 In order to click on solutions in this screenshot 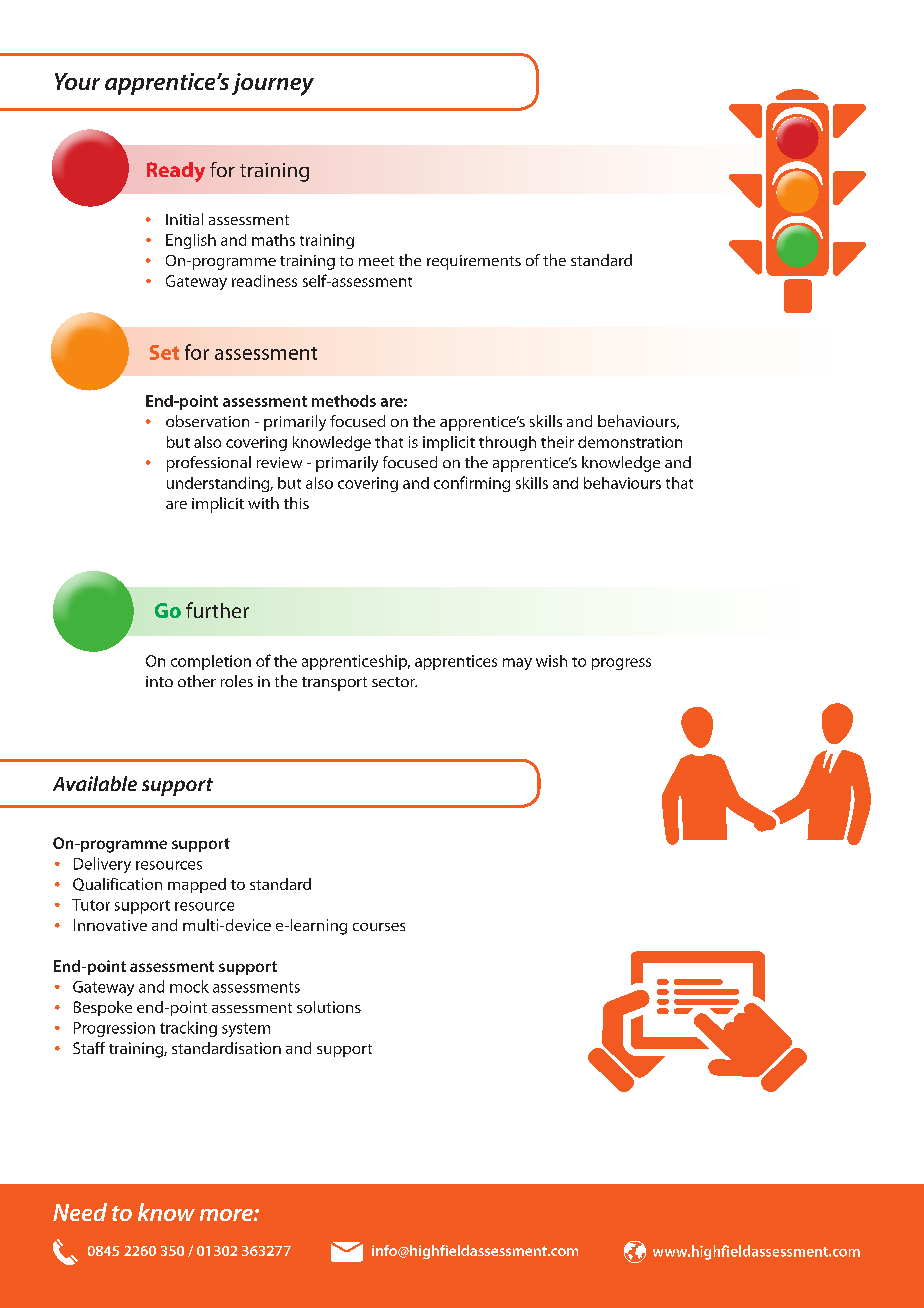, I will do `click(329, 1007)`.
